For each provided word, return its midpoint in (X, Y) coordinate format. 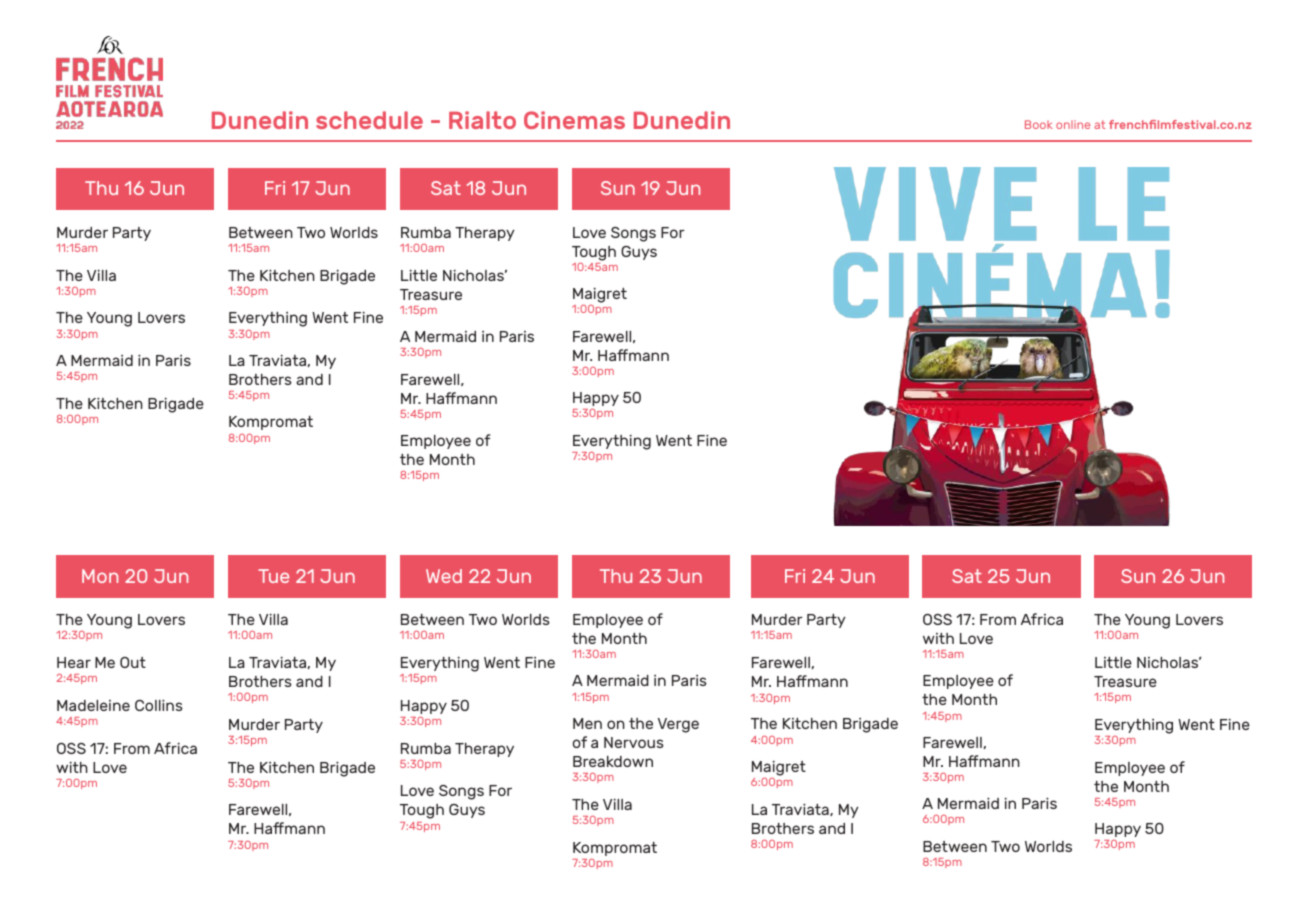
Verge (678, 725)
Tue (273, 576)
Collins (159, 705)
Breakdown (613, 761)
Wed (444, 576)
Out (133, 662)
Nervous (634, 742)
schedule (369, 120)
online (1073, 124)
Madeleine (93, 705)
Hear (74, 662)
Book (1039, 124)
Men (587, 723)
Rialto (482, 120)
